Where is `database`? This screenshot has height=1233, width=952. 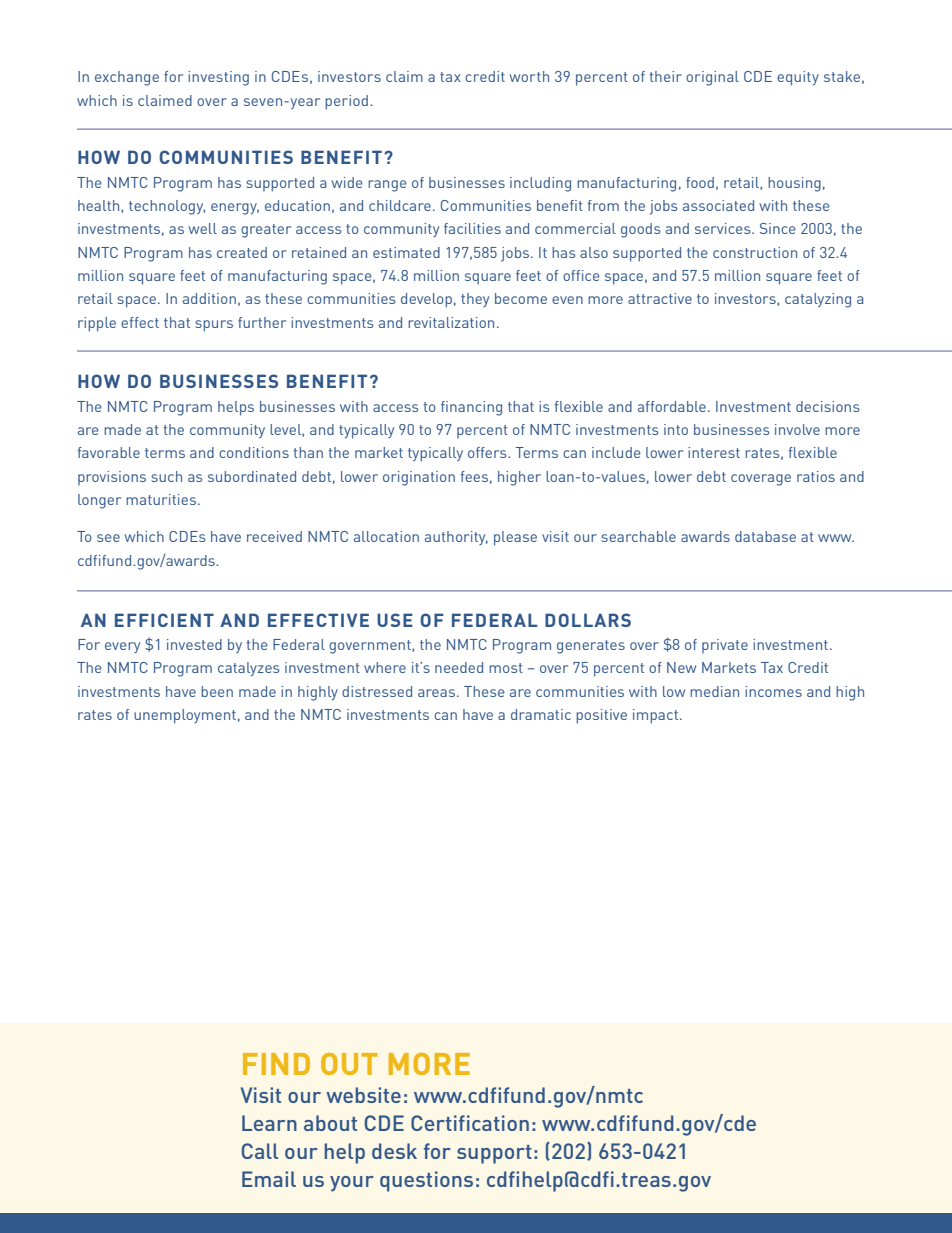
database is located at coordinates (765, 536).
